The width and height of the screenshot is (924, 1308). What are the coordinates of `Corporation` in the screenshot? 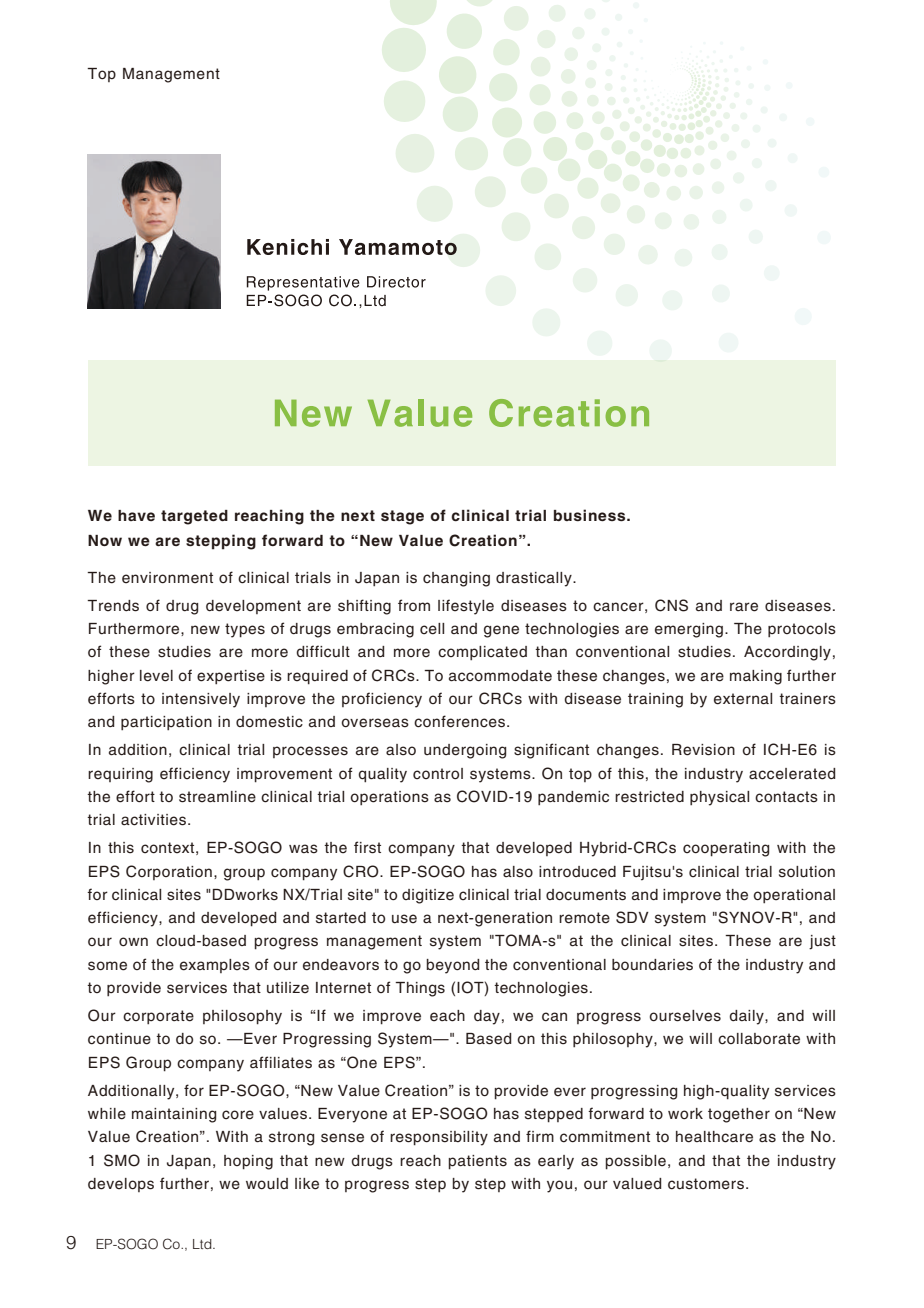 It's located at (169, 872).
